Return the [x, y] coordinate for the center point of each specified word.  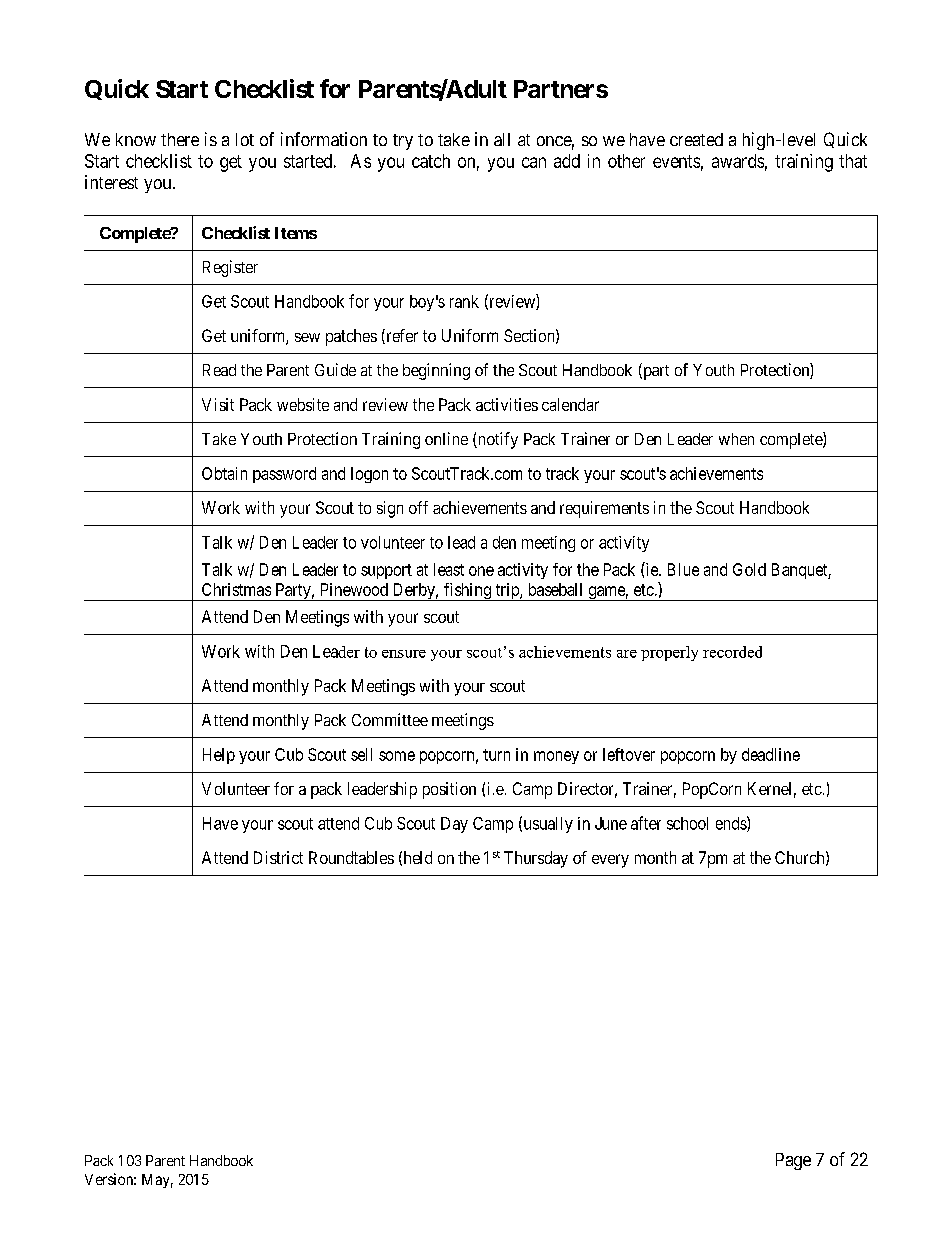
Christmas [236, 589]
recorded [732, 652]
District [278, 857]
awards [738, 161]
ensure [404, 654]
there [180, 139]
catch [431, 161]
